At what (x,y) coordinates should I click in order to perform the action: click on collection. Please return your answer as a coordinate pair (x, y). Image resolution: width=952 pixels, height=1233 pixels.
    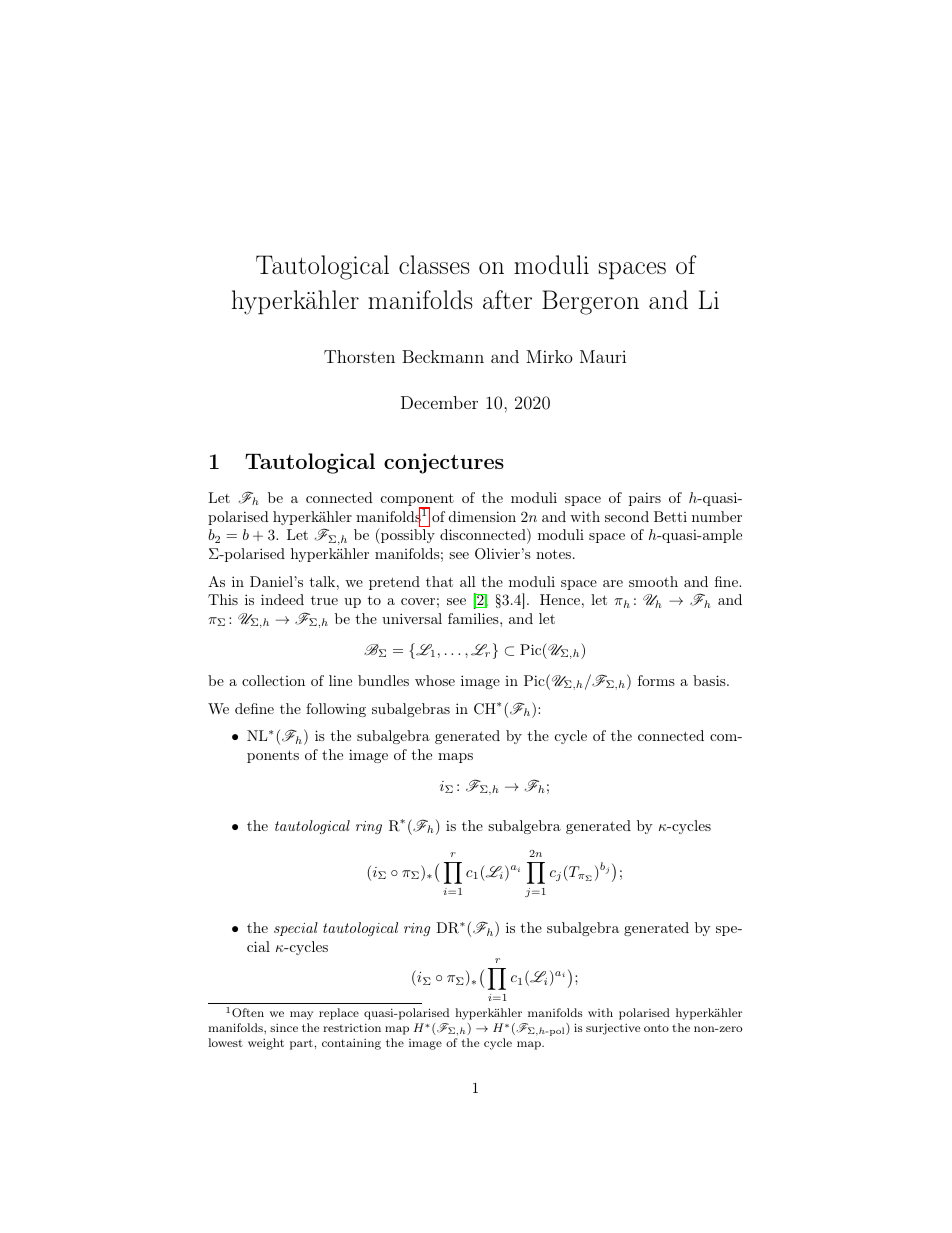
    Looking at the image, I should click on (273, 680).
